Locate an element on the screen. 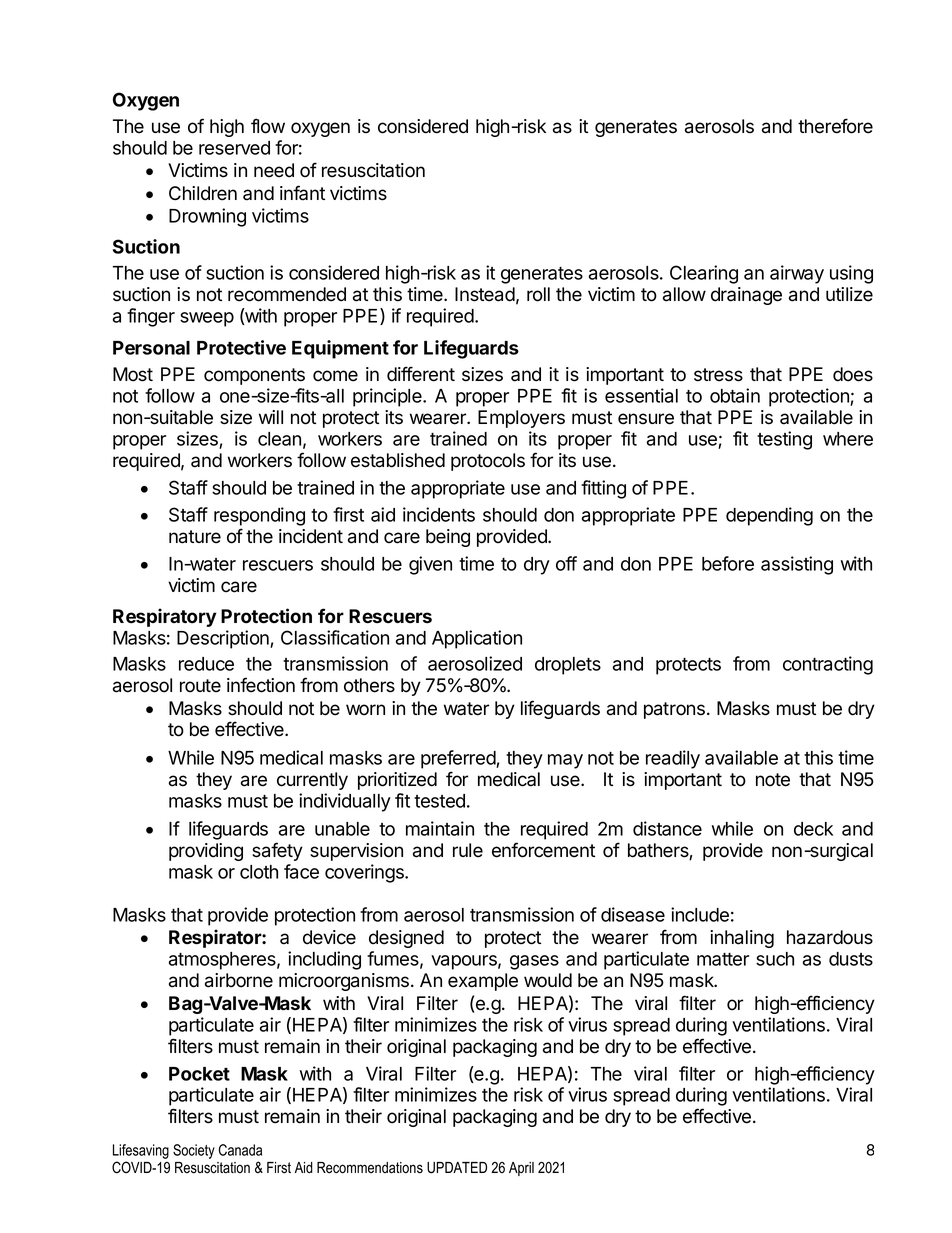 The width and height of the screenshot is (952, 1233). Description is located at coordinates (224, 639).
